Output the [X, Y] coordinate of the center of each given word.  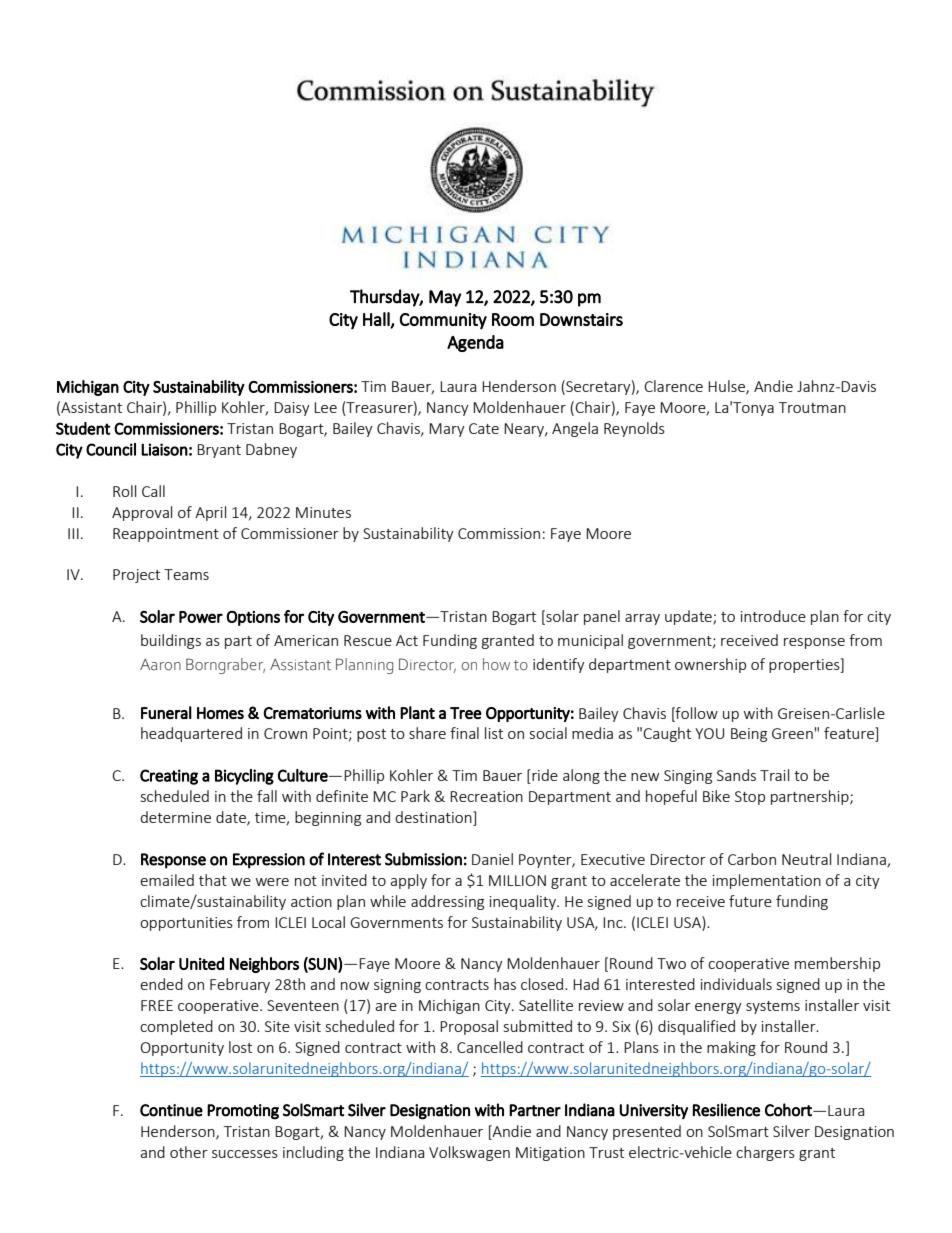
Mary [447, 430]
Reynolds [634, 429]
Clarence [673, 386]
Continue [171, 1110]
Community [443, 321]
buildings [171, 641]
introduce [773, 616]
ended [161, 984]
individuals [736, 984]
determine [175, 817]
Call [153, 491]
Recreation [486, 796]
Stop [750, 798]
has [505, 984]
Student [83, 428]
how [496, 664]
